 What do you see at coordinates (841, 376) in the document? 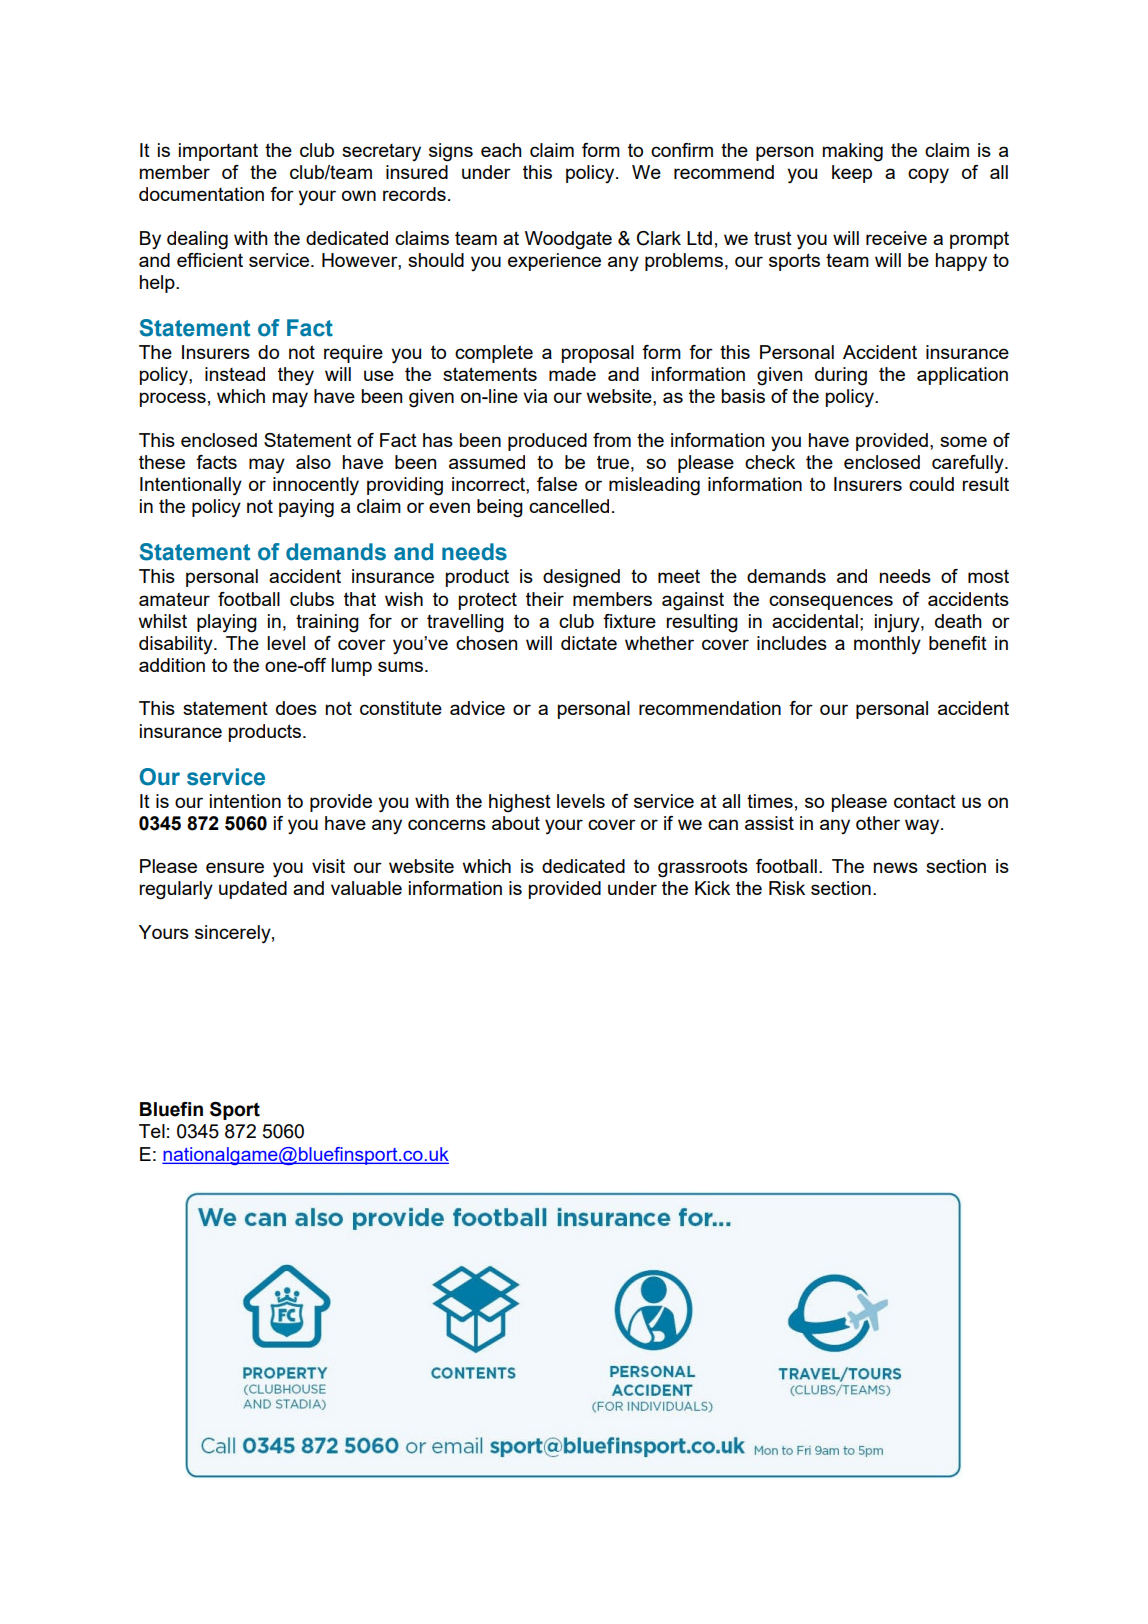
I see `during` at bounding box center [841, 376].
